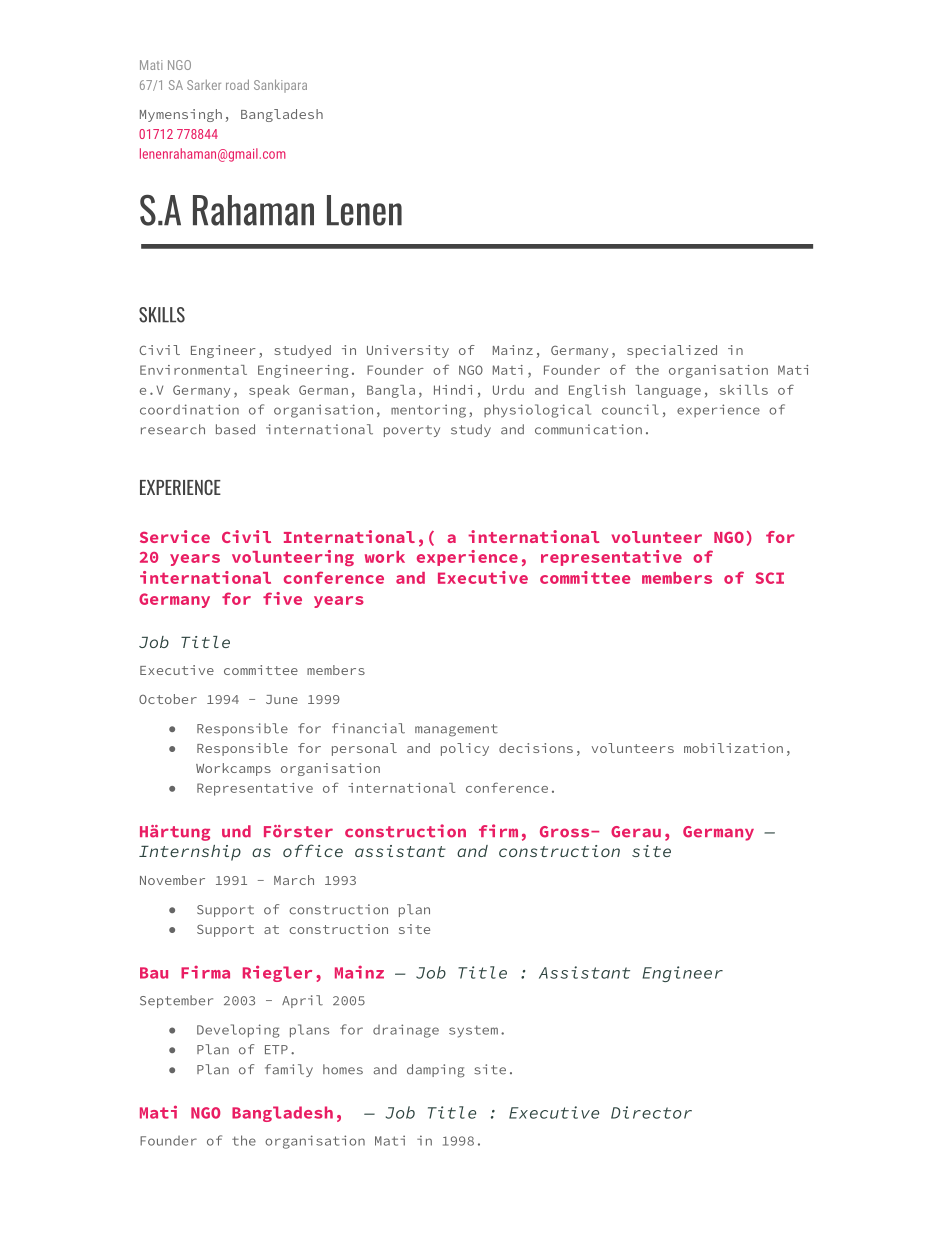 Image resolution: width=952 pixels, height=1233 pixels. Describe the element at coordinates (238, 1031) in the document. I see `Developing` at that location.
